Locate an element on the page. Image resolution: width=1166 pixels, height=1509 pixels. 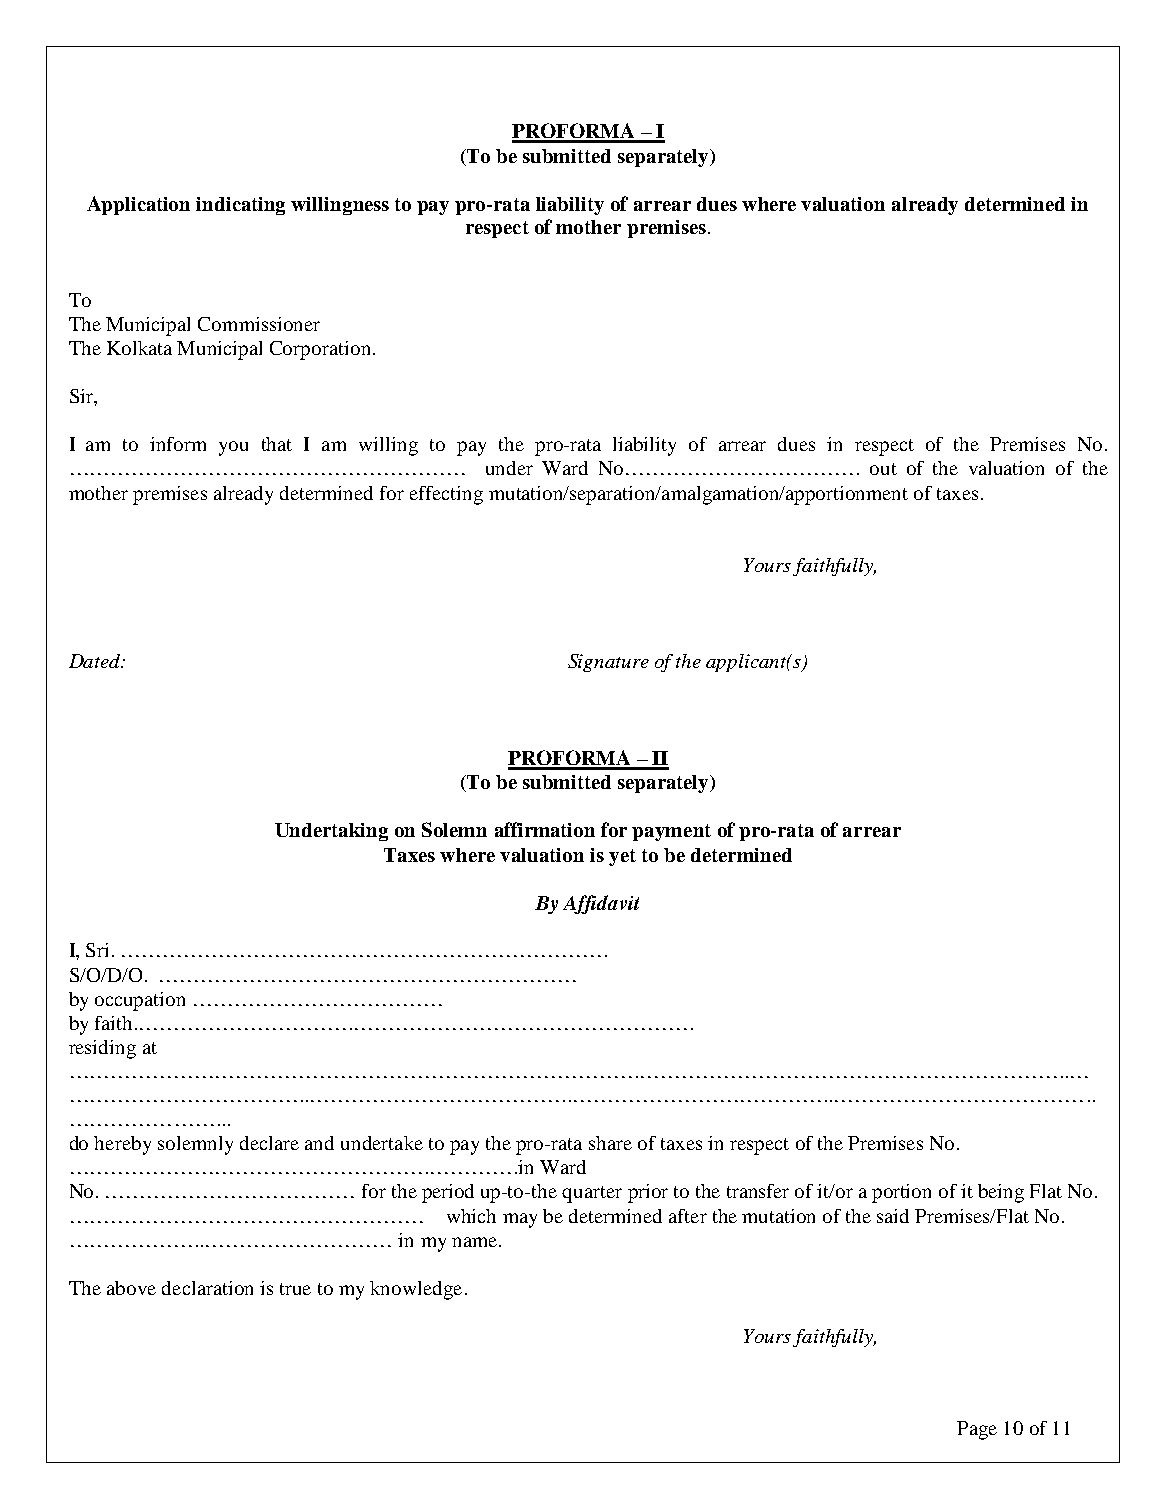
inform is located at coordinates (178, 444).
